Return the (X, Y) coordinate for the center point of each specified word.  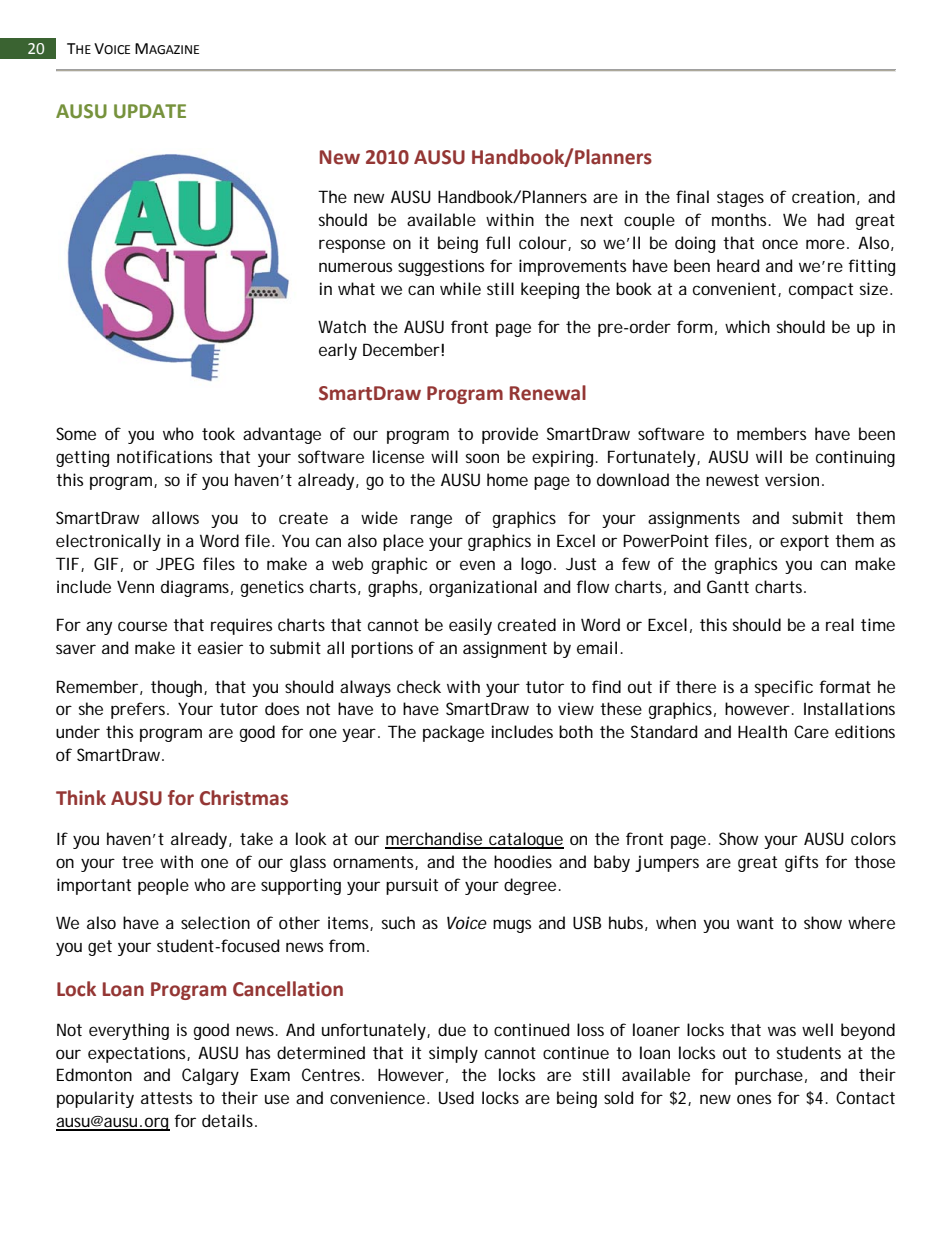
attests (166, 1098)
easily (470, 626)
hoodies (523, 861)
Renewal (548, 393)
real (840, 624)
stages (740, 199)
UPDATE (150, 111)
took (218, 433)
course (142, 626)
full (498, 242)
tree (137, 862)
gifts (801, 863)
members (771, 433)
